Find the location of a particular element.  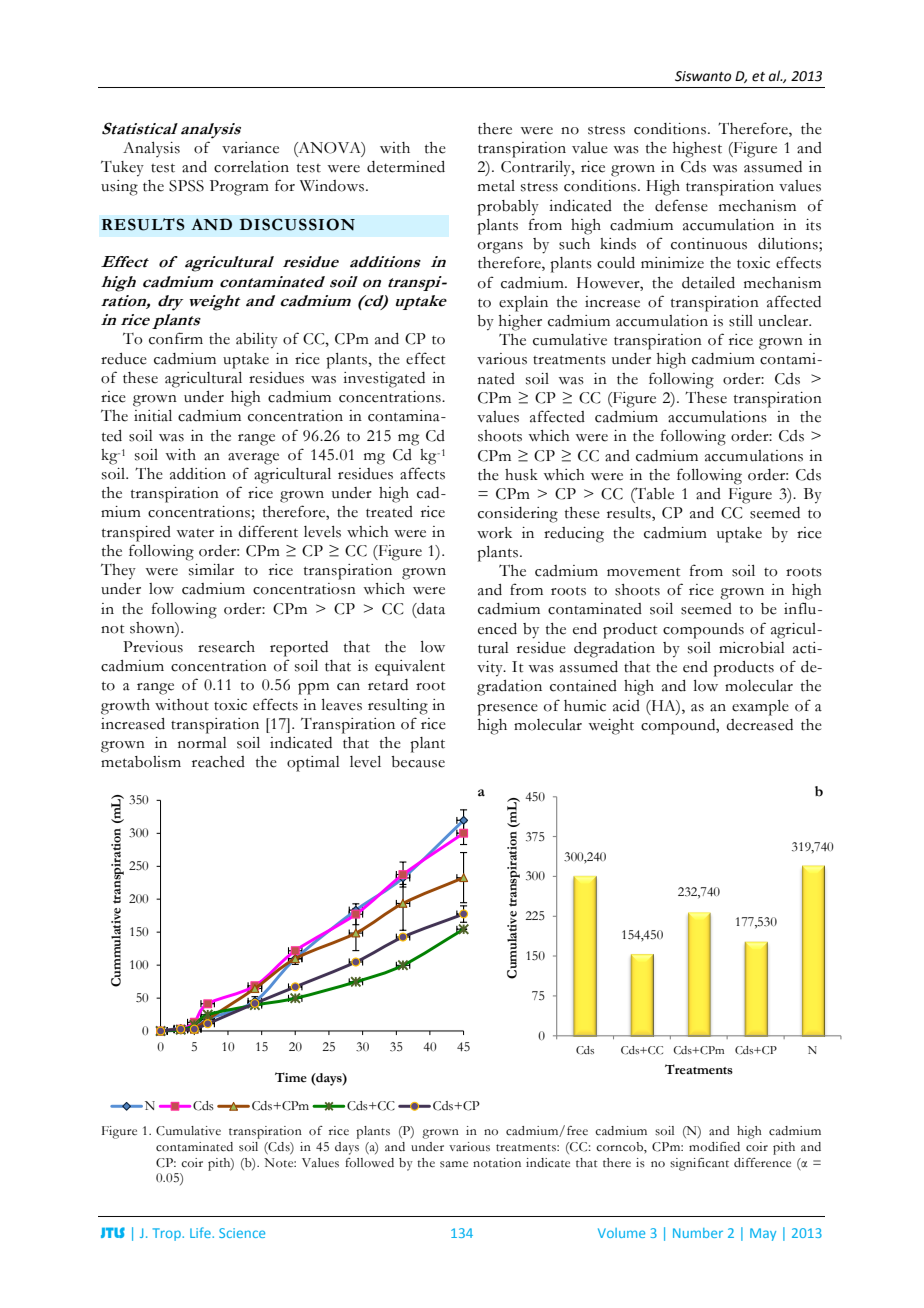

modified is located at coordinates (714, 1147).
